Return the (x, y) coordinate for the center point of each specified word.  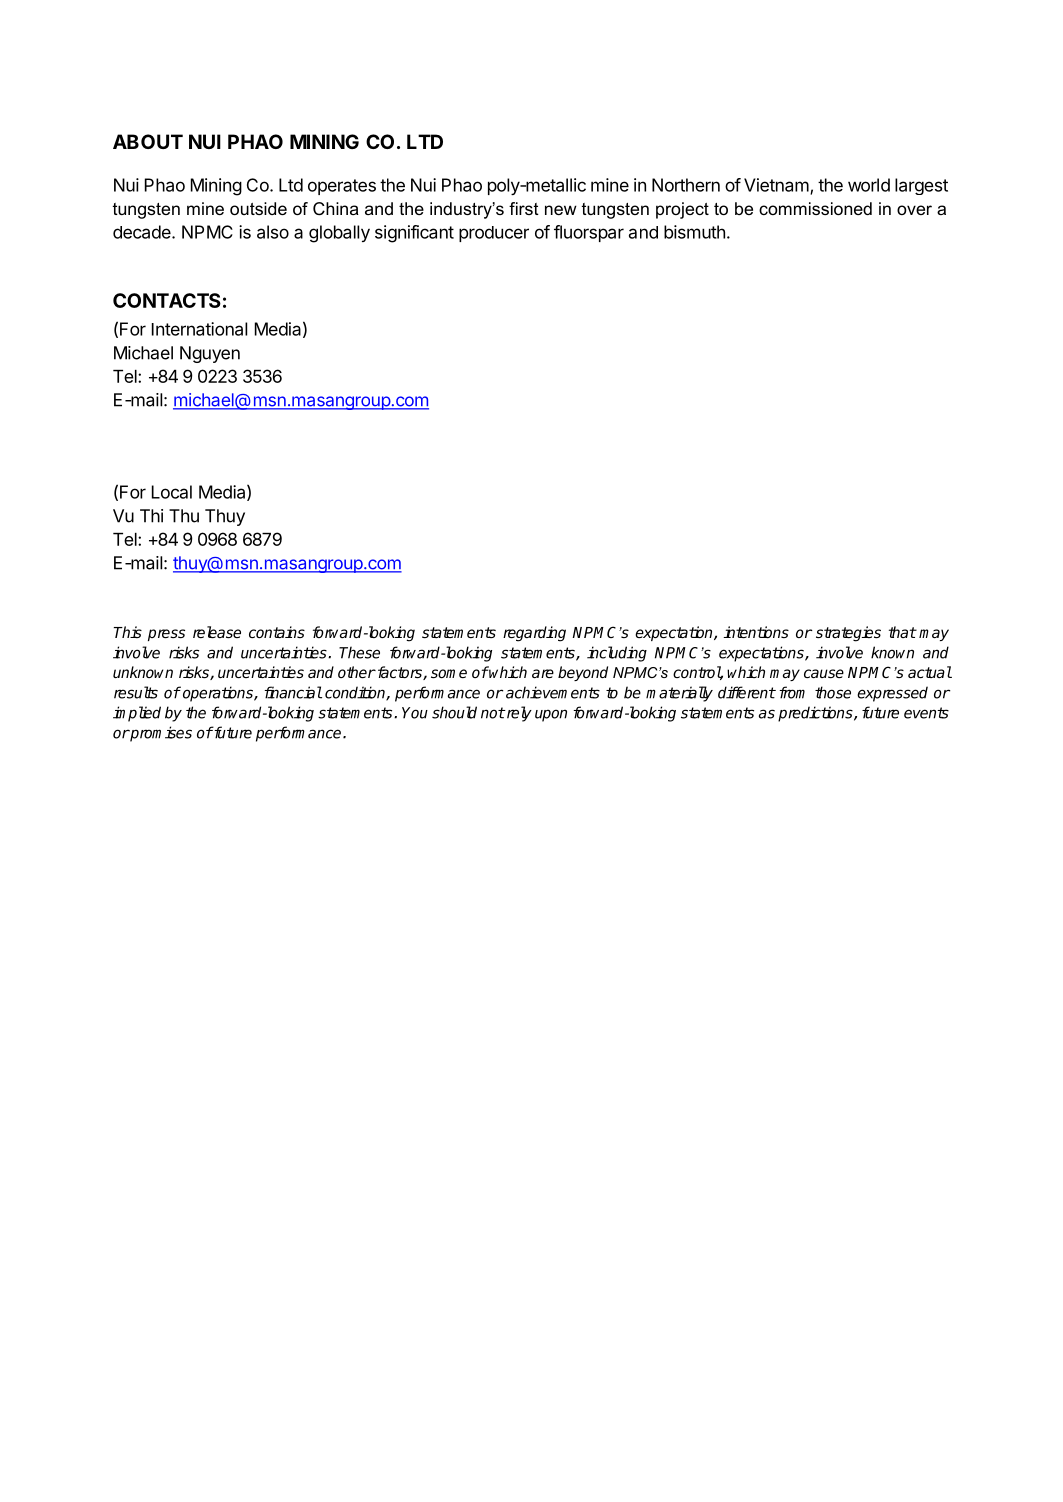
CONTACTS (167, 300)
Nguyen (210, 354)
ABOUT (148, 141)
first (524, 208)
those (833, 692)
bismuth (694, 232)
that (902, 632)
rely (518, 714)
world (869, 185)
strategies (848, 634)
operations (219, 694)
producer (494, 234)
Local (172, 492)
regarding (534, 634)
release (217, 632)
